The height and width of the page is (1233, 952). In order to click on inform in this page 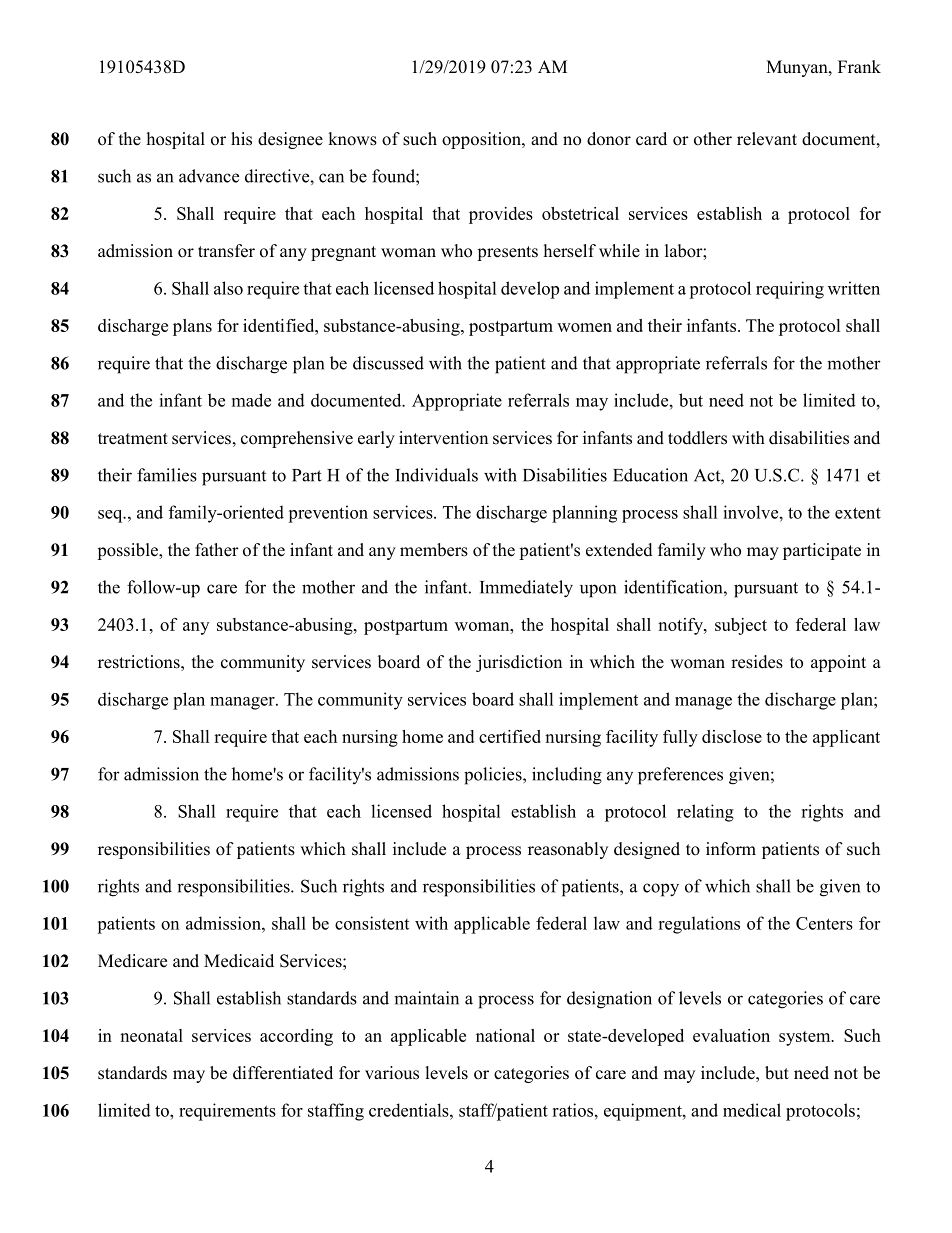, I will do `click(731, 849)`.
